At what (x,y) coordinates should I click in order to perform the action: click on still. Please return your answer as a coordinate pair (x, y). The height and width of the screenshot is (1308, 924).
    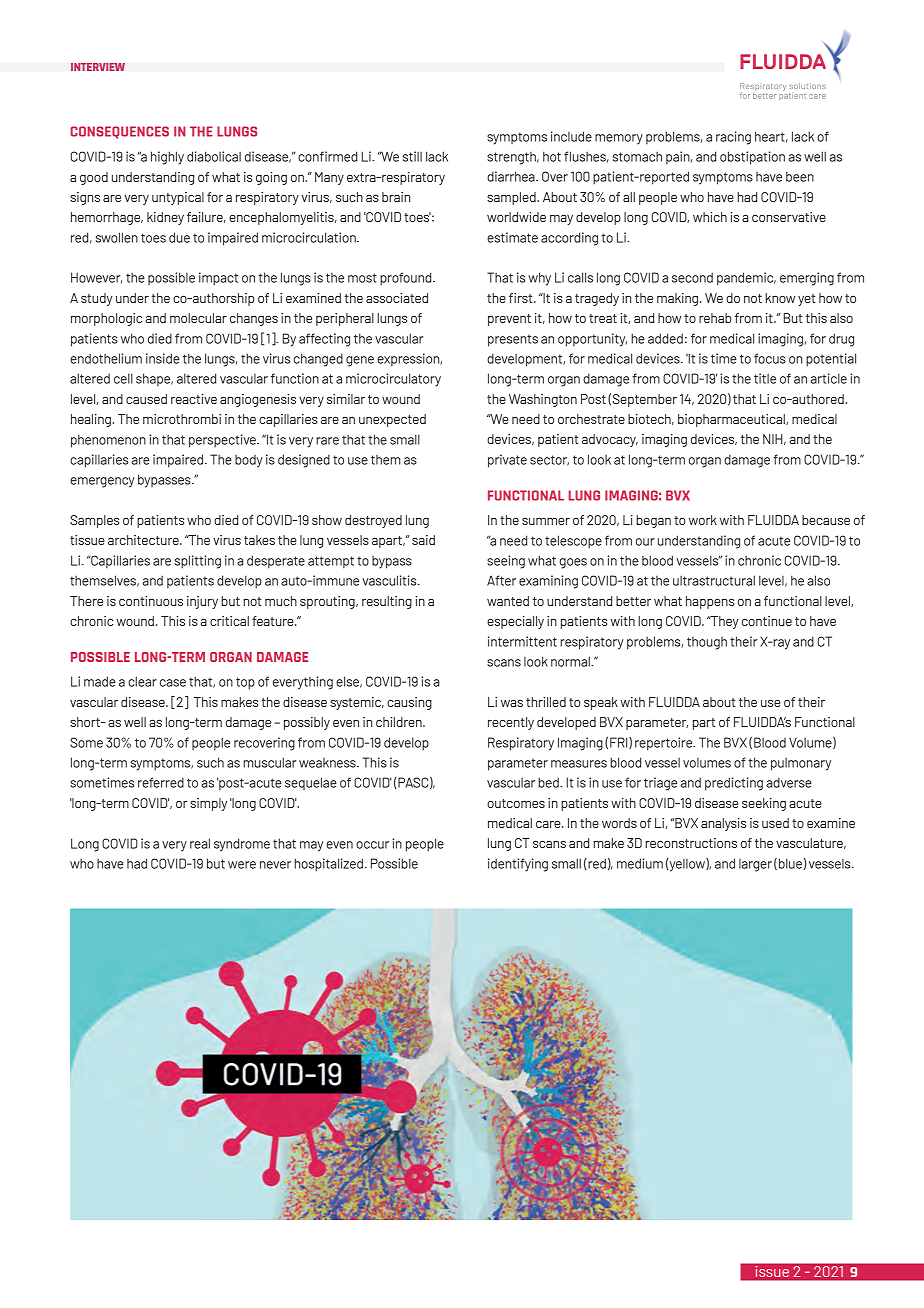
    Looking at the image, I should click on (412, 156).
